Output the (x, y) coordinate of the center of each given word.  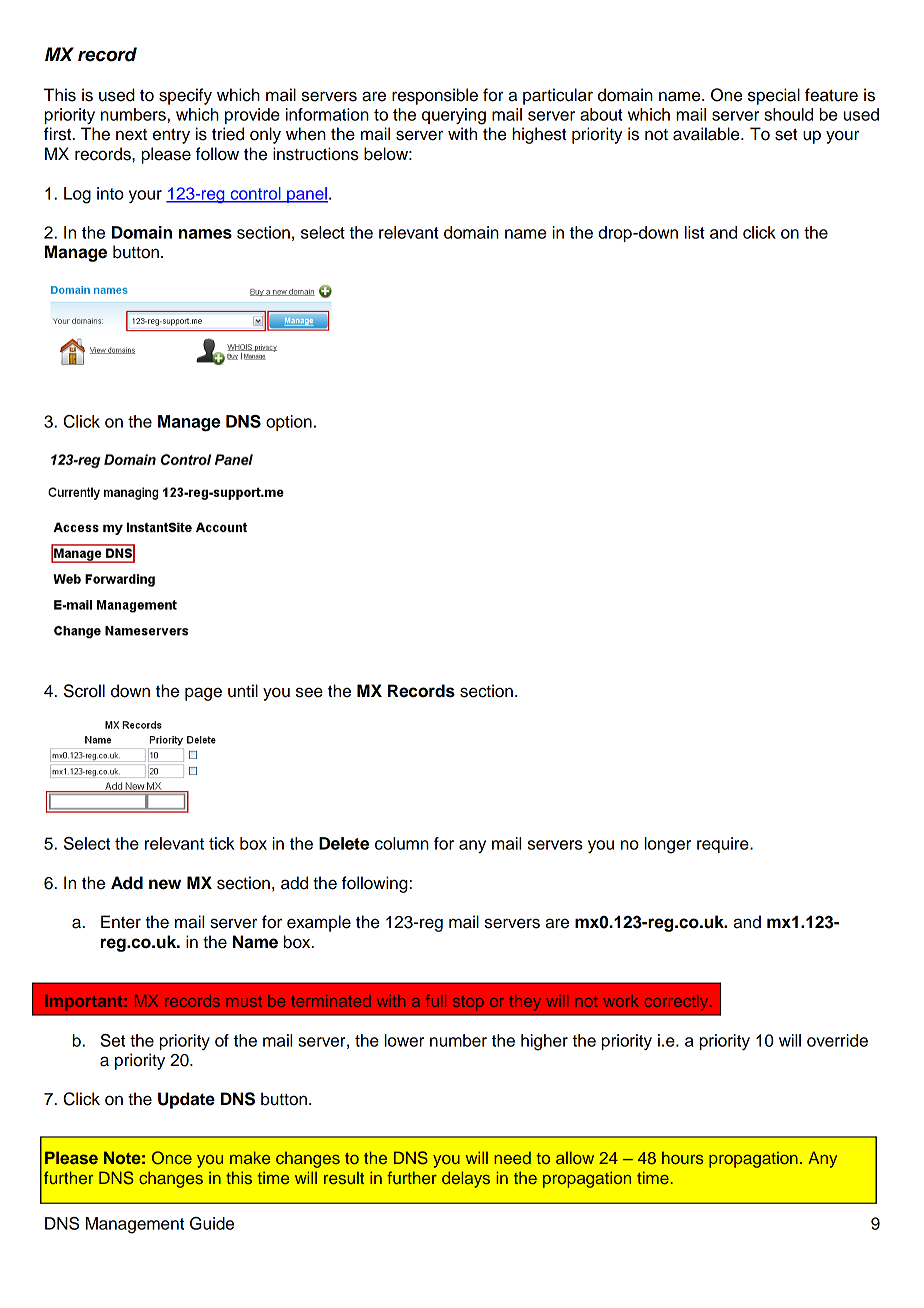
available (707, 134)
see (309, 692)
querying (454, 116)
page (203, 694)
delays (466, 1179)
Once (172, 1158)
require (724, 845)
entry (171, 136)
